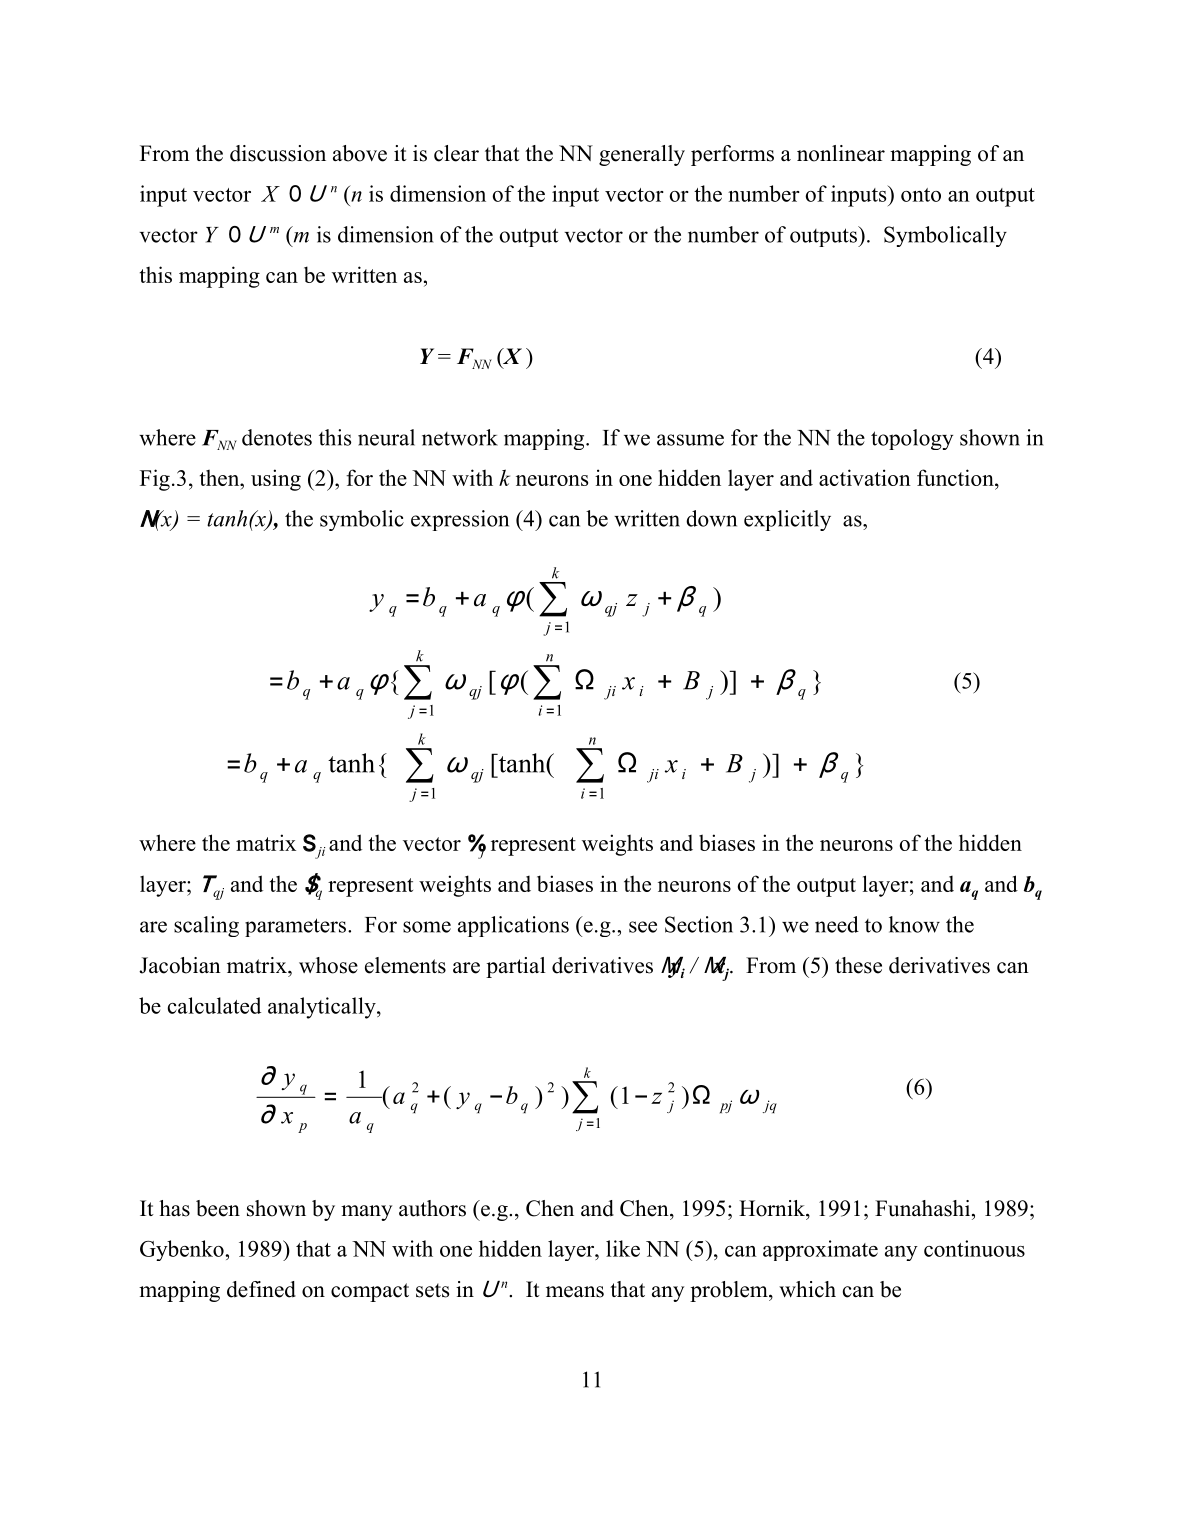 The image size is (1184, 1532). I want to click on onto, so click(921, 195).
